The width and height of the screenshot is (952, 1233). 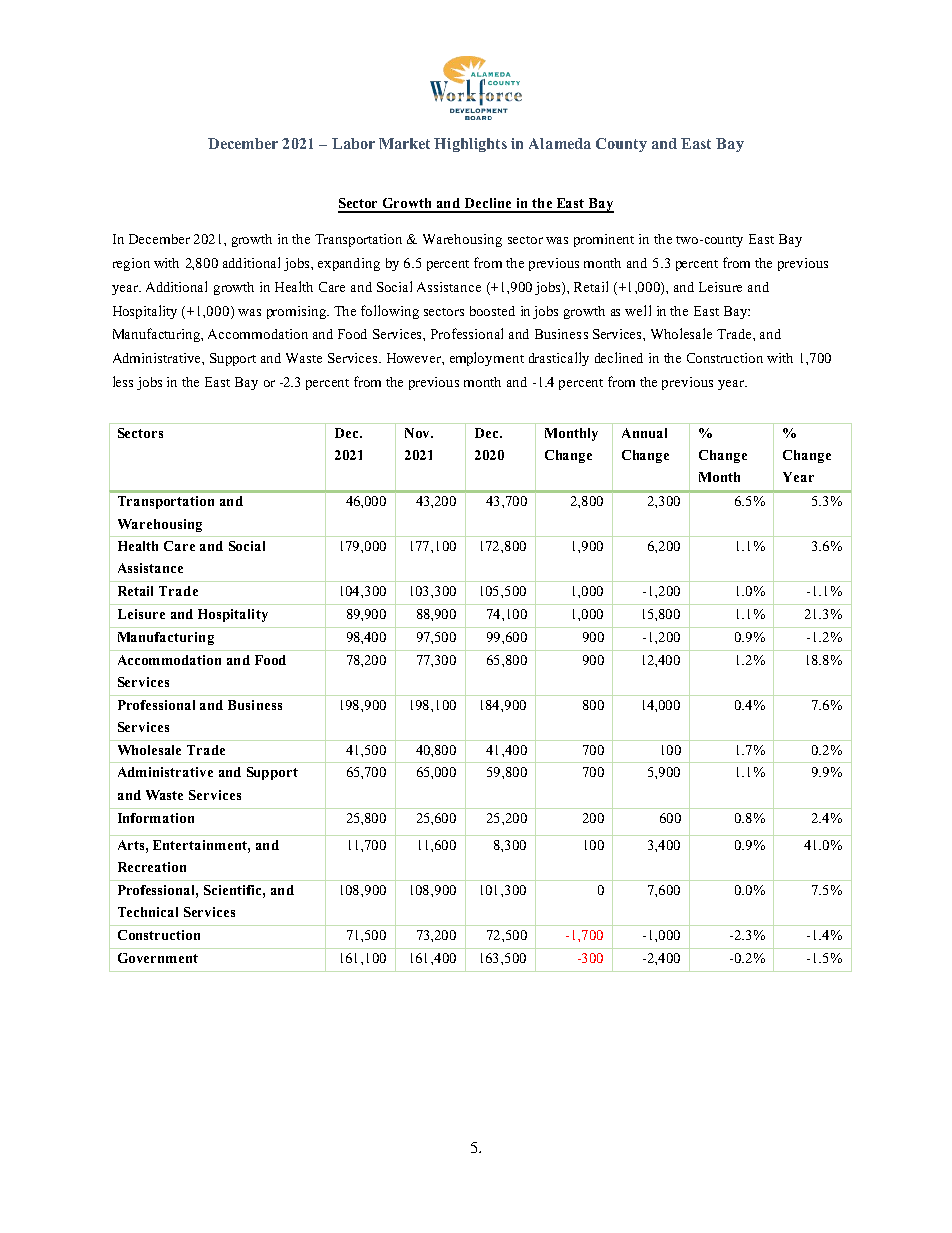 What do you see at coordinates (156, 818) in the screenshot?
I see `Information` at bounding box center [156, 818].
